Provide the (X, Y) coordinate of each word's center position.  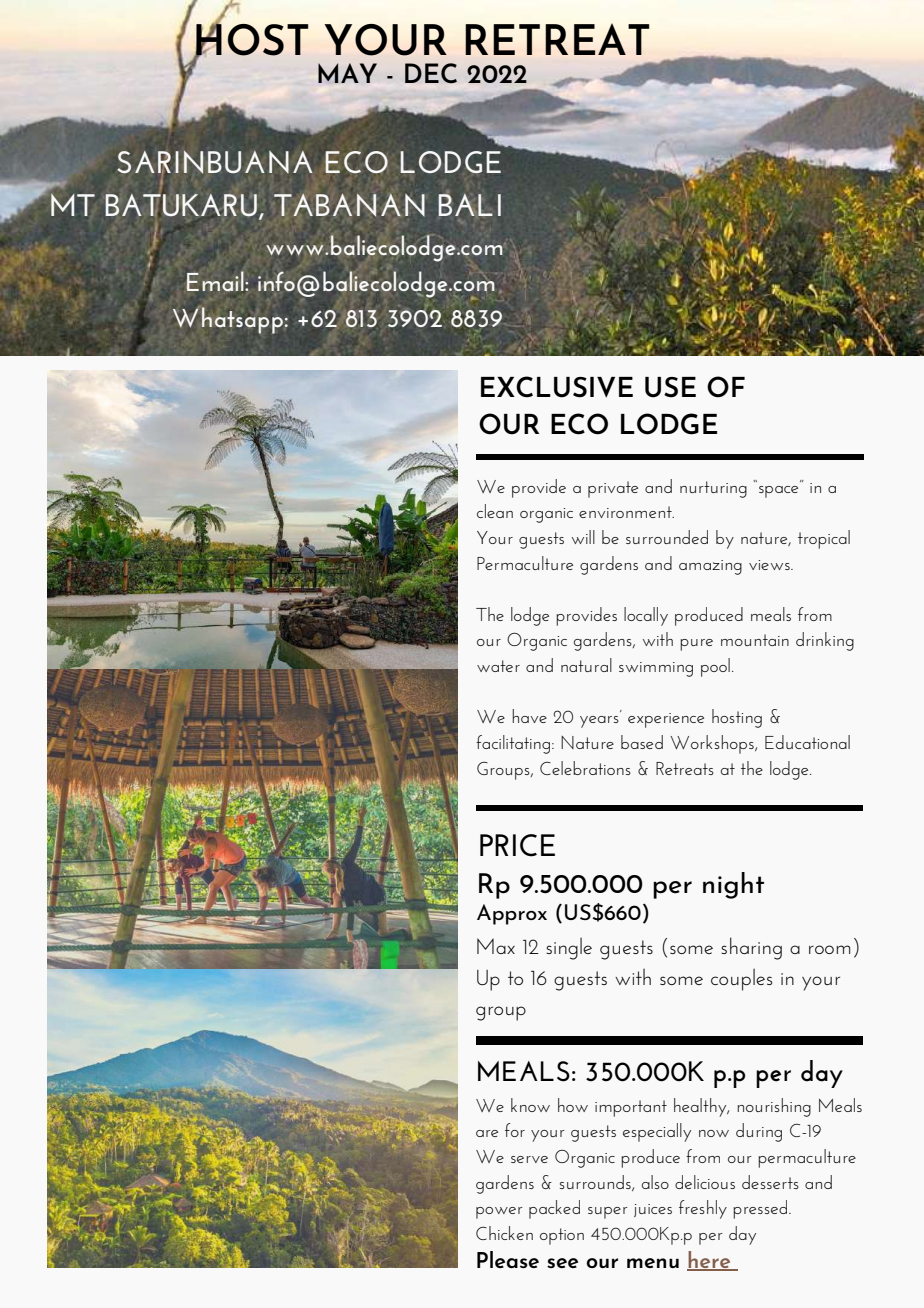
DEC (431, 73)
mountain (755, 640)
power (499, 1213)
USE (670, 387)
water (498, 666)
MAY (347, 73)
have (529, 716)
